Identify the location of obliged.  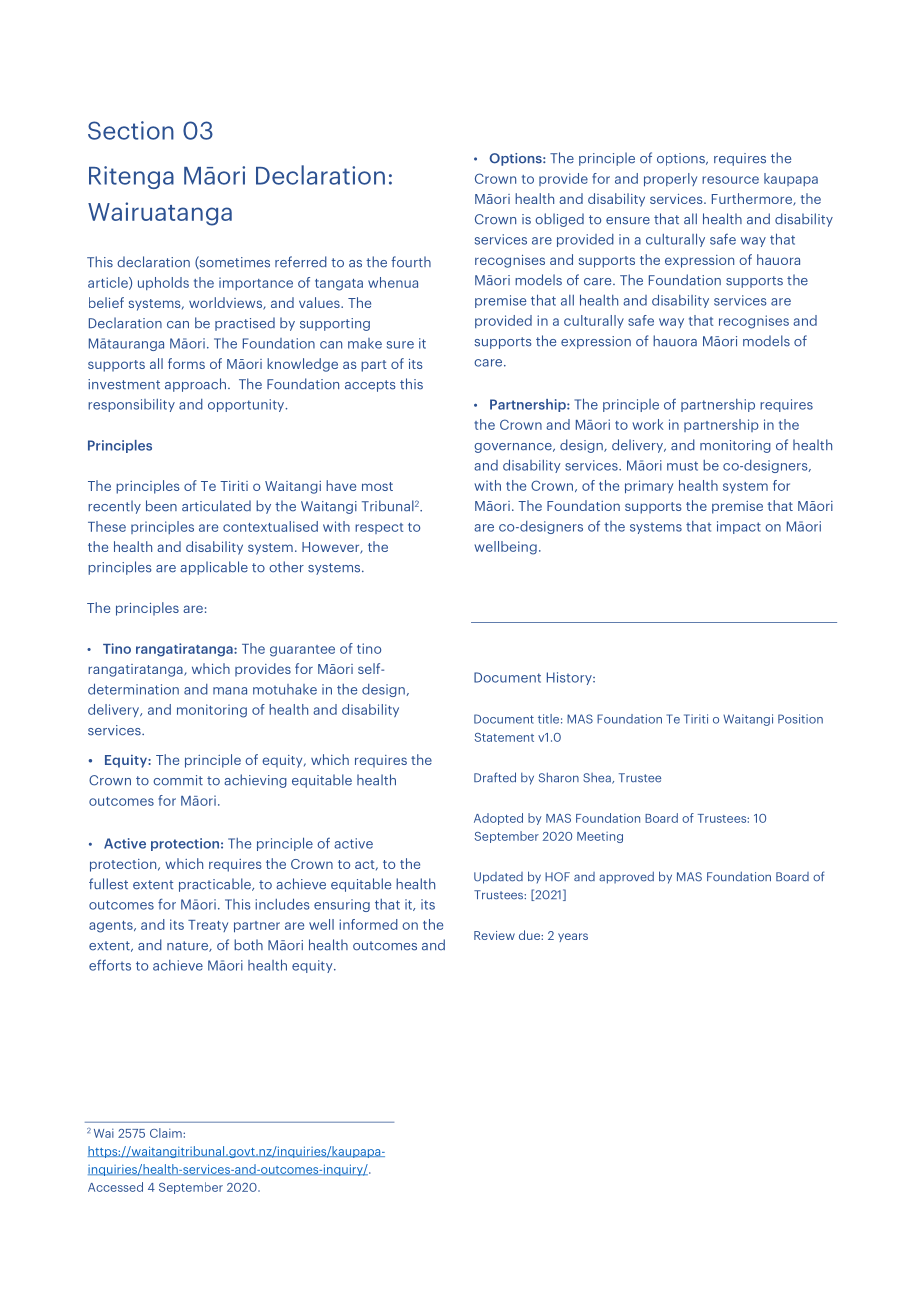
(559, 220).
